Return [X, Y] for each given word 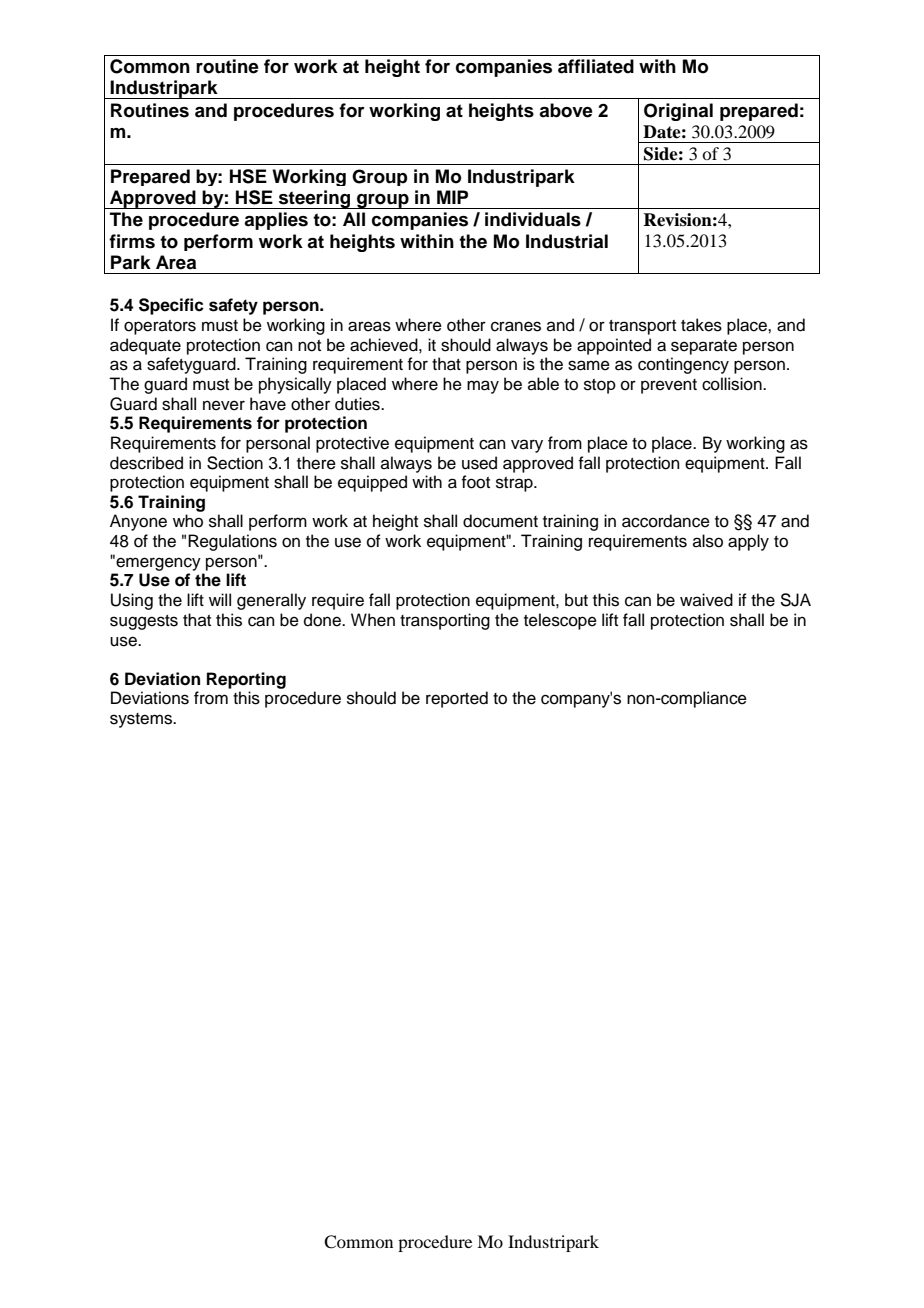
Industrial [567, 241]
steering [315, 199]
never [224, 405]
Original [678, 112]
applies [276, 221]
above [566, 110]
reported [457, 699]
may [483, 387]
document [500, 521]
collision [733, 384]
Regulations [232, 542]
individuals [533, 219]
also [708, 541]
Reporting [246, 680]
